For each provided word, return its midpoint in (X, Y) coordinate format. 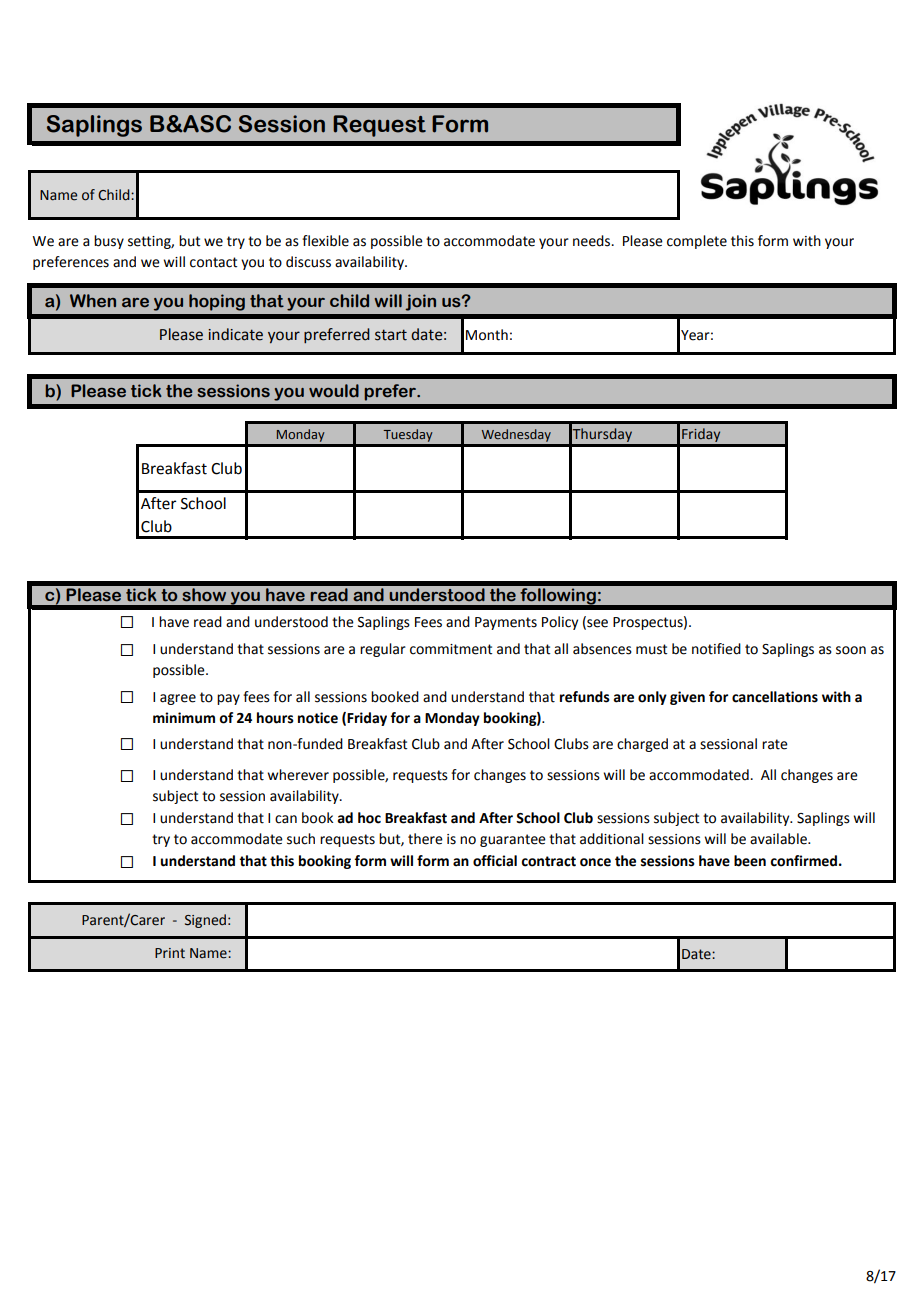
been (750, 861)
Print (170, 953)
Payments (506, 623)
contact (214, 262)
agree (178, 699)
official (495, 861)
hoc (369, 818)
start (391, 335)
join (420, 302)
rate (775, 744)
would (334, 391)
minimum (184, 718)
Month (487, 335)
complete (697, 242)
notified (716, 649)
